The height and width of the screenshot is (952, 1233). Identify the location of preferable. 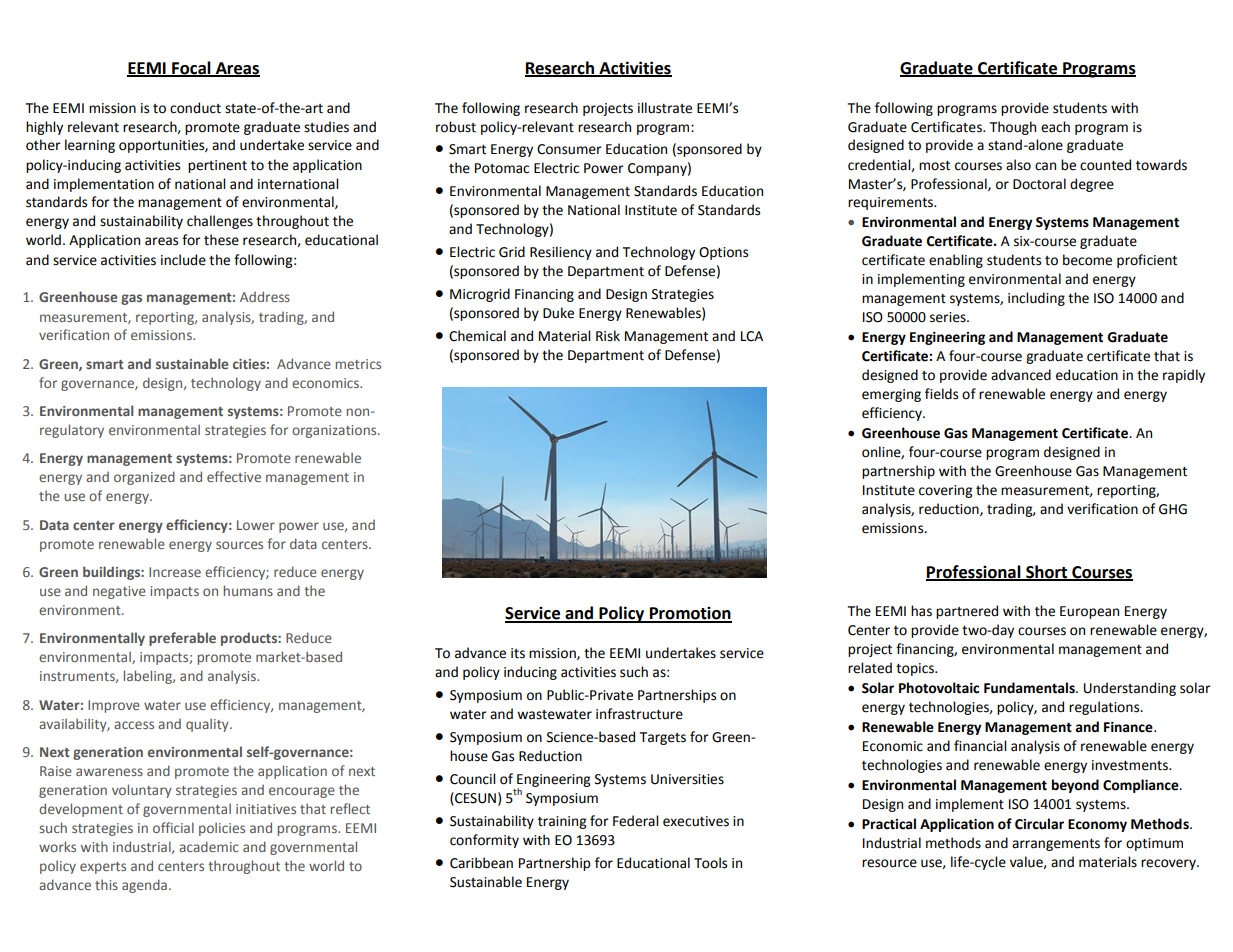
(182, 639).
